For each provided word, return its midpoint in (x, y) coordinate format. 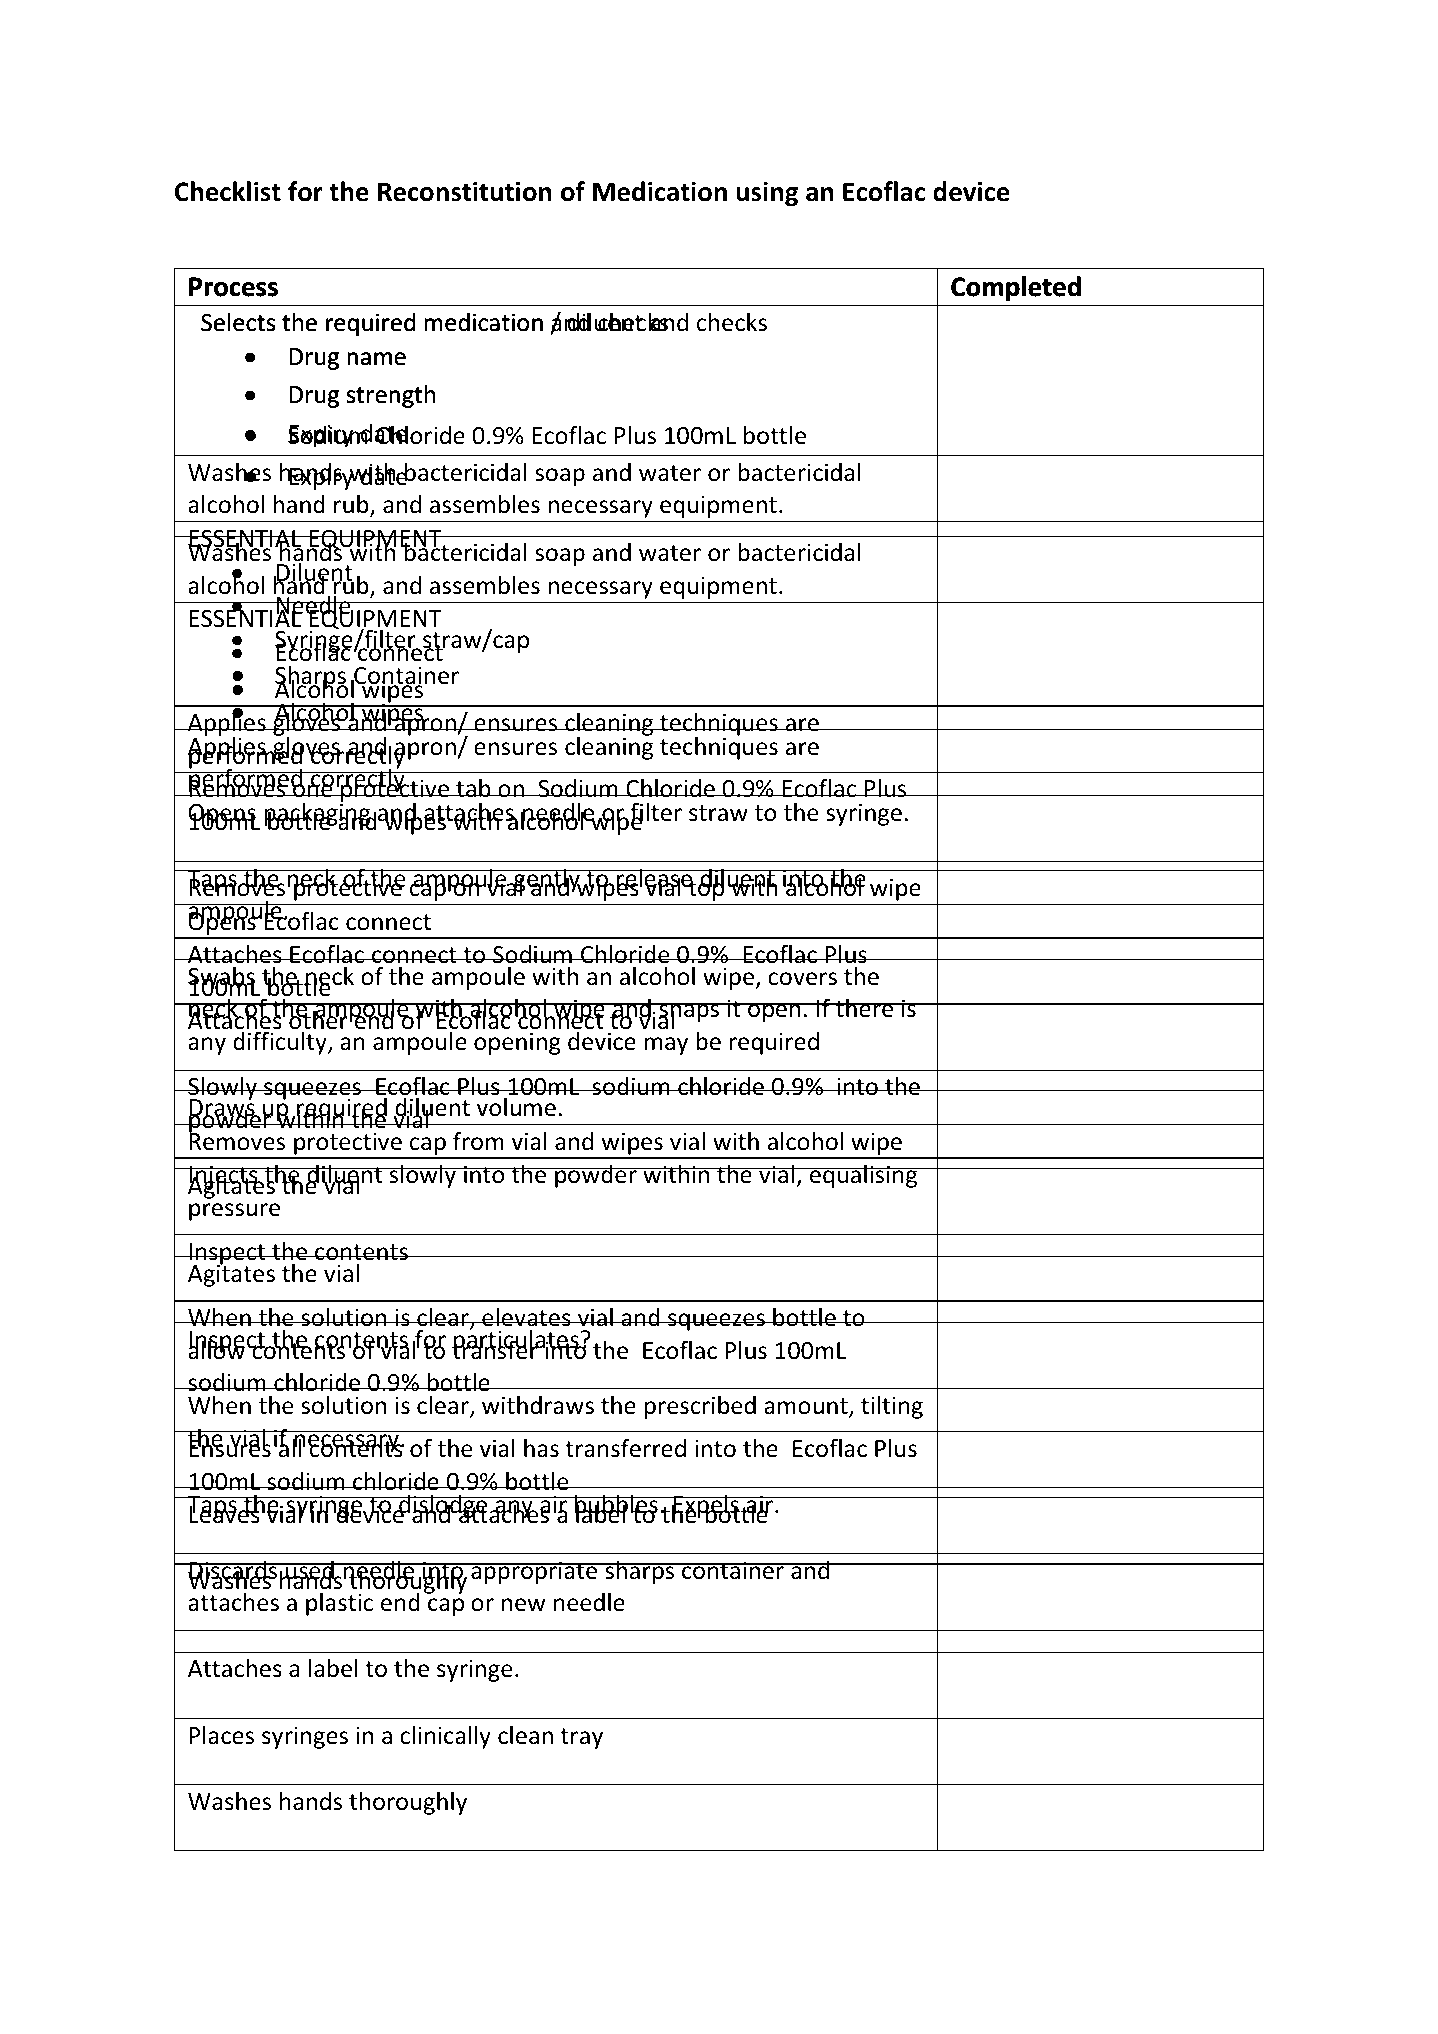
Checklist (228, 191)
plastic (339, 1604)
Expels (706, 1507)
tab (473, 788)
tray (581, 1738)
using (767, 193)
